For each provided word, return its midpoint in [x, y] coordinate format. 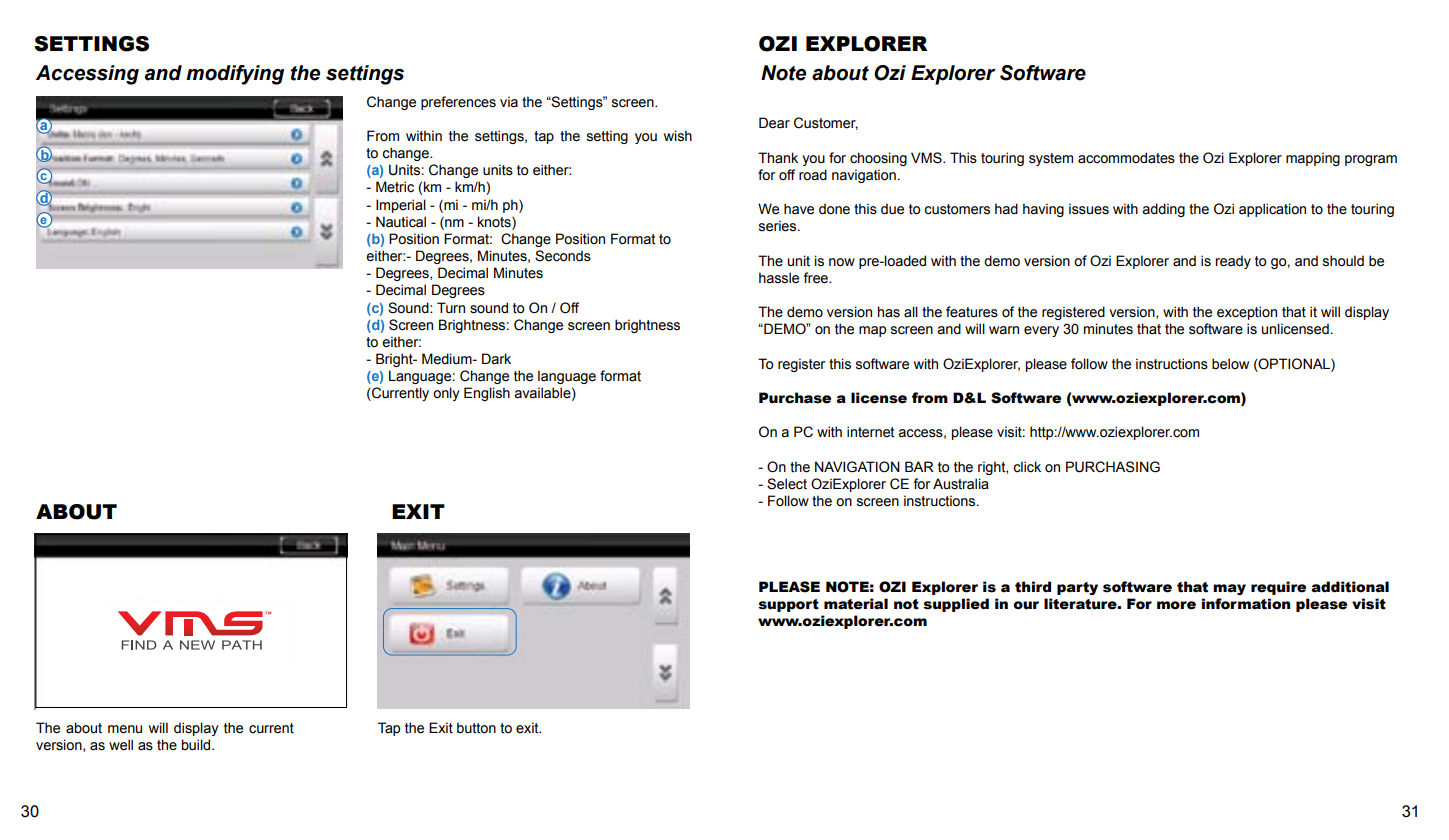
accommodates [1126, 158]
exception [1247, 313]
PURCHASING [1113, 467]
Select [787, 484]
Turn [451, 307]
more [1176, 605]
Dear [774, 123]
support [788, 605]
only [446, 394]
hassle [779, 278]
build [197, 745]
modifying [235, 75]
